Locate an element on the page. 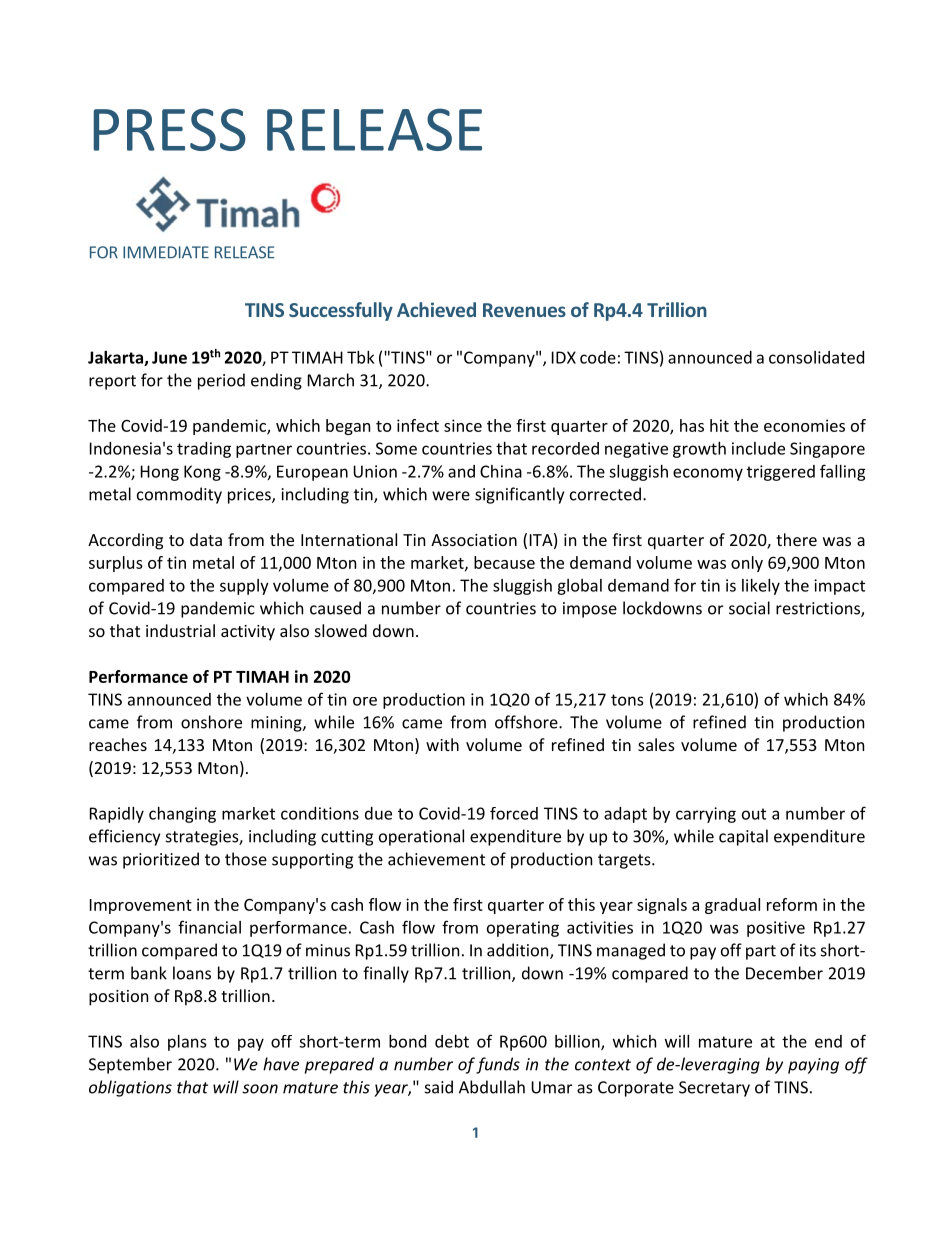 This document has width=952, height=1233. Achieved is located at coordinates (436, 309).
